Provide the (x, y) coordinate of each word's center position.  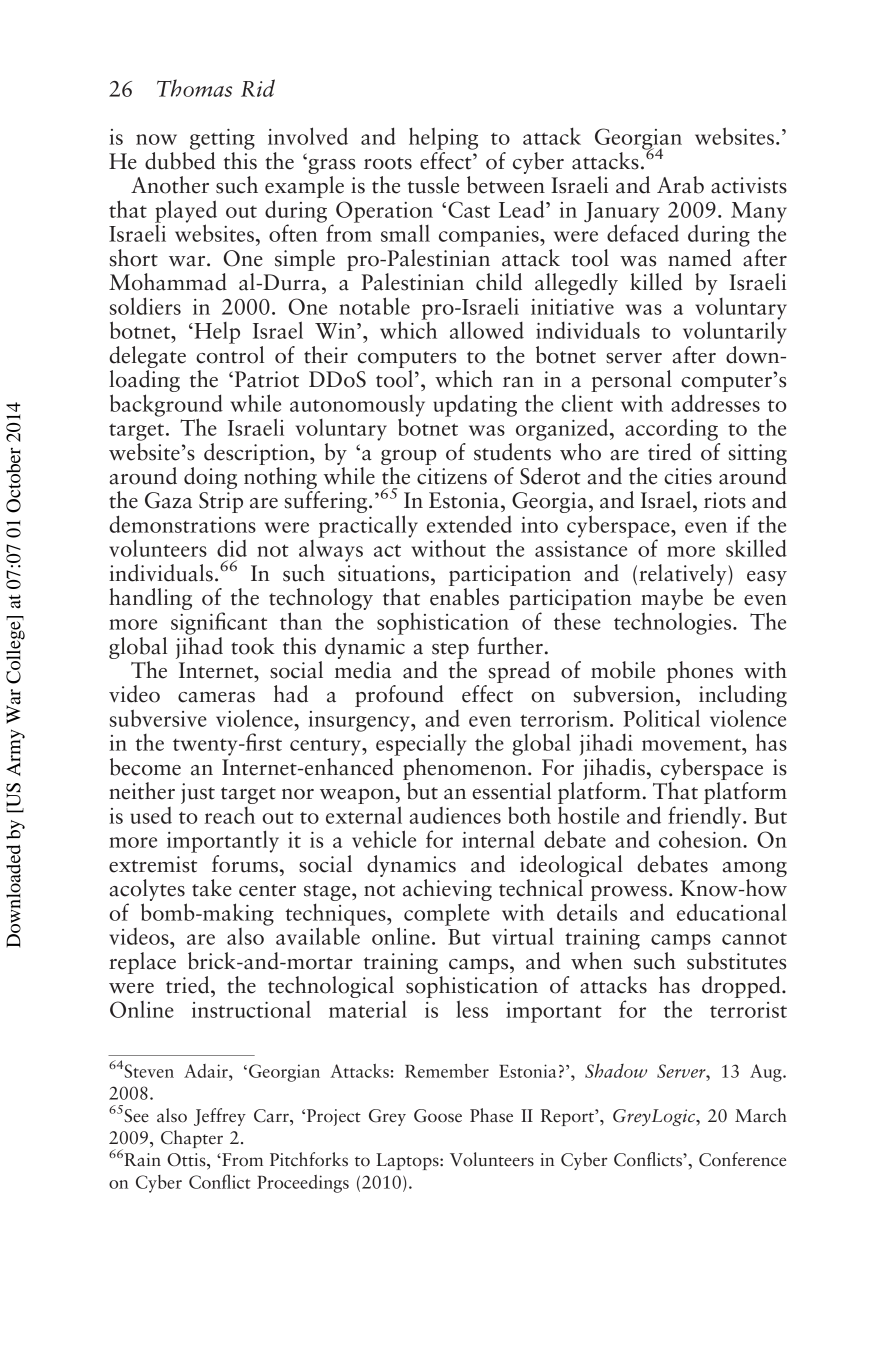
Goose (438, 1116)
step (450, 650)
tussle (433, 185)
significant (219, 623)
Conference (742, 1159)
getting (222, 139)
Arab (680, 185)
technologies (674, 624)
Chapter (192, 1139)
